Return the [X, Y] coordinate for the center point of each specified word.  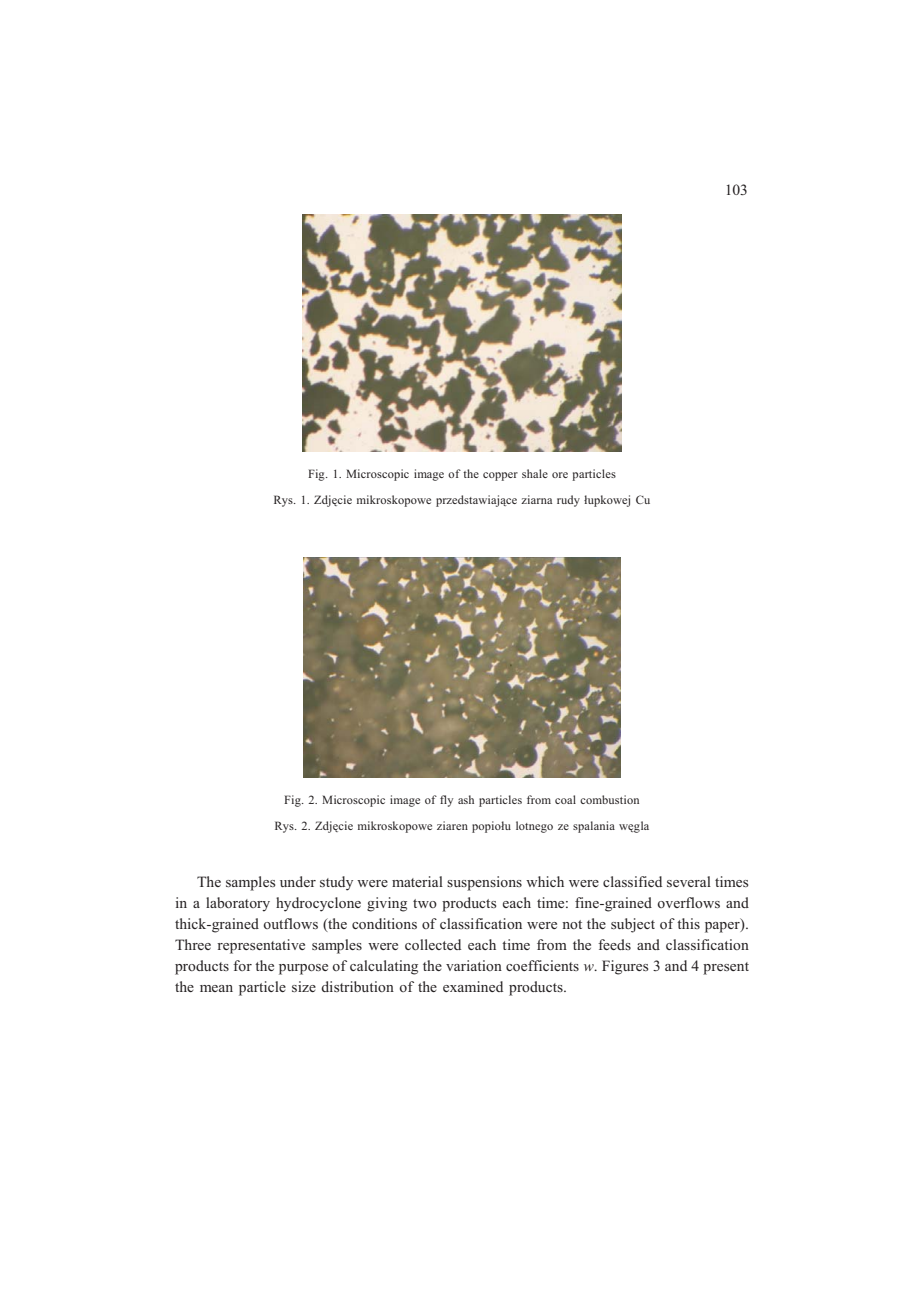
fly [446, 801]
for [242, 965]
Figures [625, 967]
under [298, 881]
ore [560, 475]
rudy [568, 501]
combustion [609, 799]
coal [565, 799]
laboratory [238, 904]
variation [474, 965]
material [417, 881]
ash [466, 799]
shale [535, 473]
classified [632, 881]
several [689, 881]
